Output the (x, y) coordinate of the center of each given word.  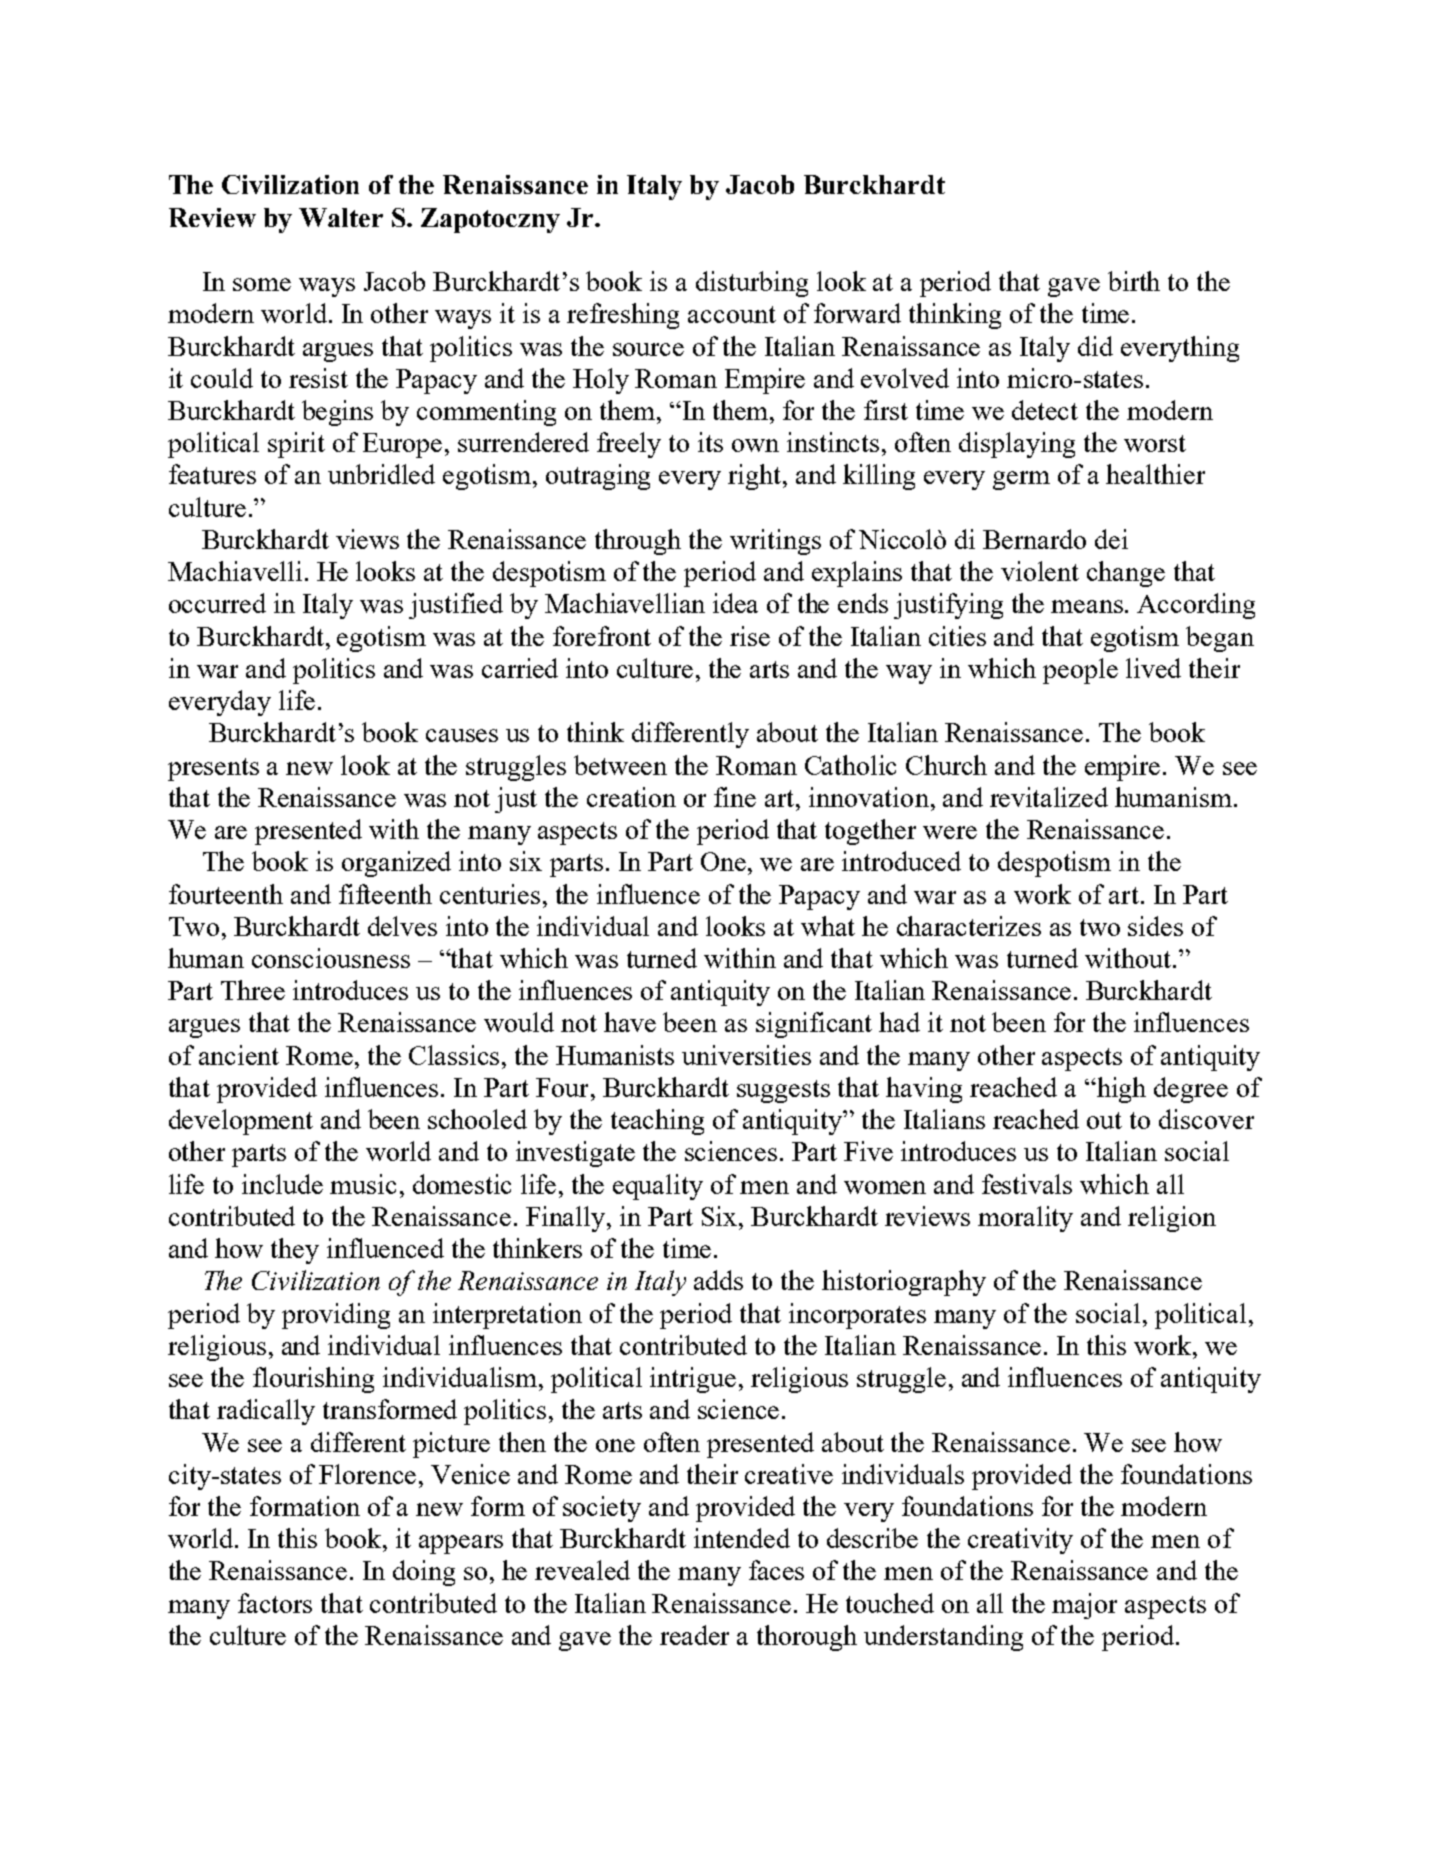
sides (1155, 926)
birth (1134, 281)
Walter (341, 217)
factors (275, 1603)
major (1084, 1606)
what (828, 926)
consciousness (331, 958)
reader (694, 1635)
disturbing (752, 284)
